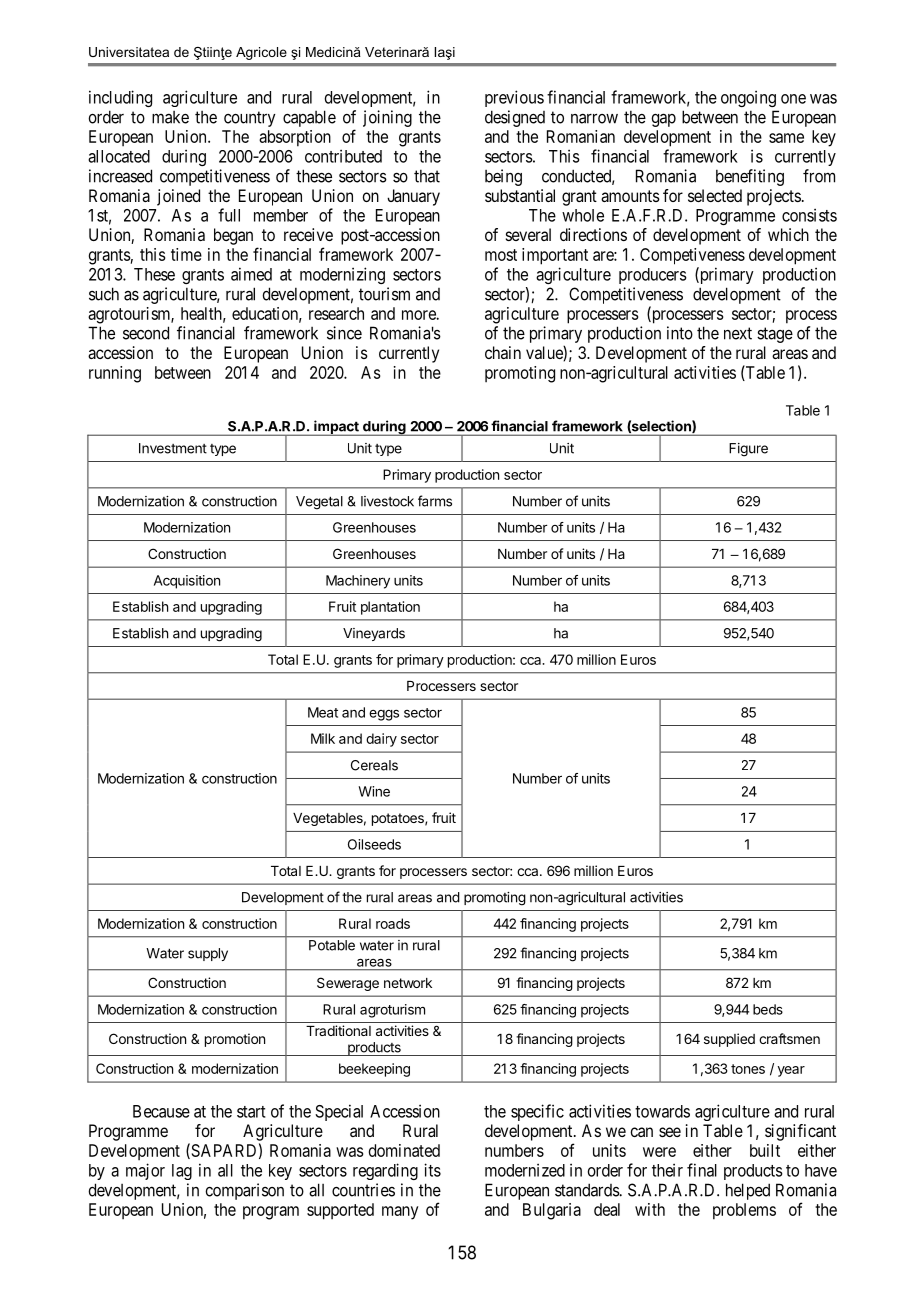 The height and width of the page is (1308, 924). I want to click on make, so click(170, 117).
